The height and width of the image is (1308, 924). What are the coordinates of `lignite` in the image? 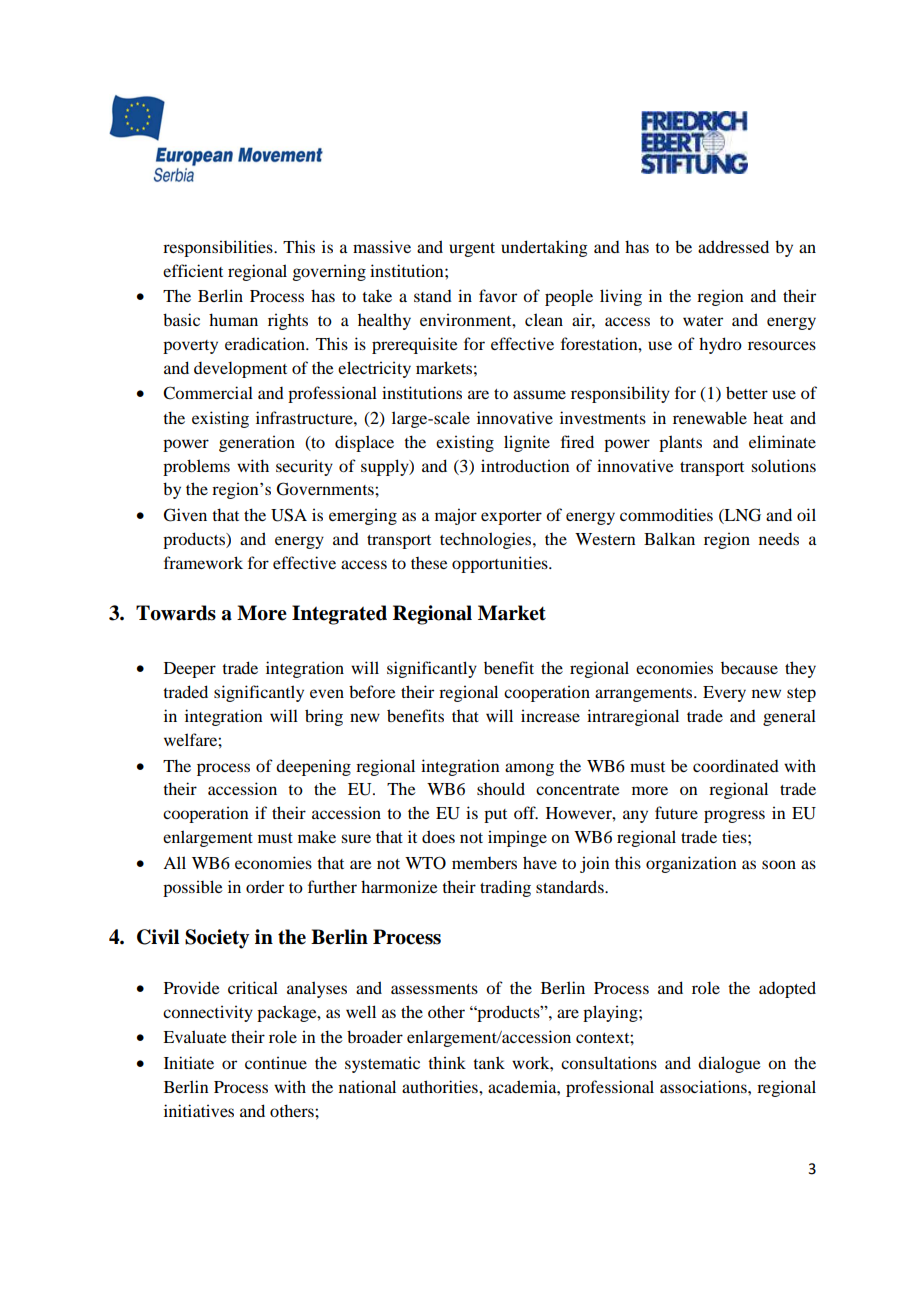 It's located at (527, 443).
